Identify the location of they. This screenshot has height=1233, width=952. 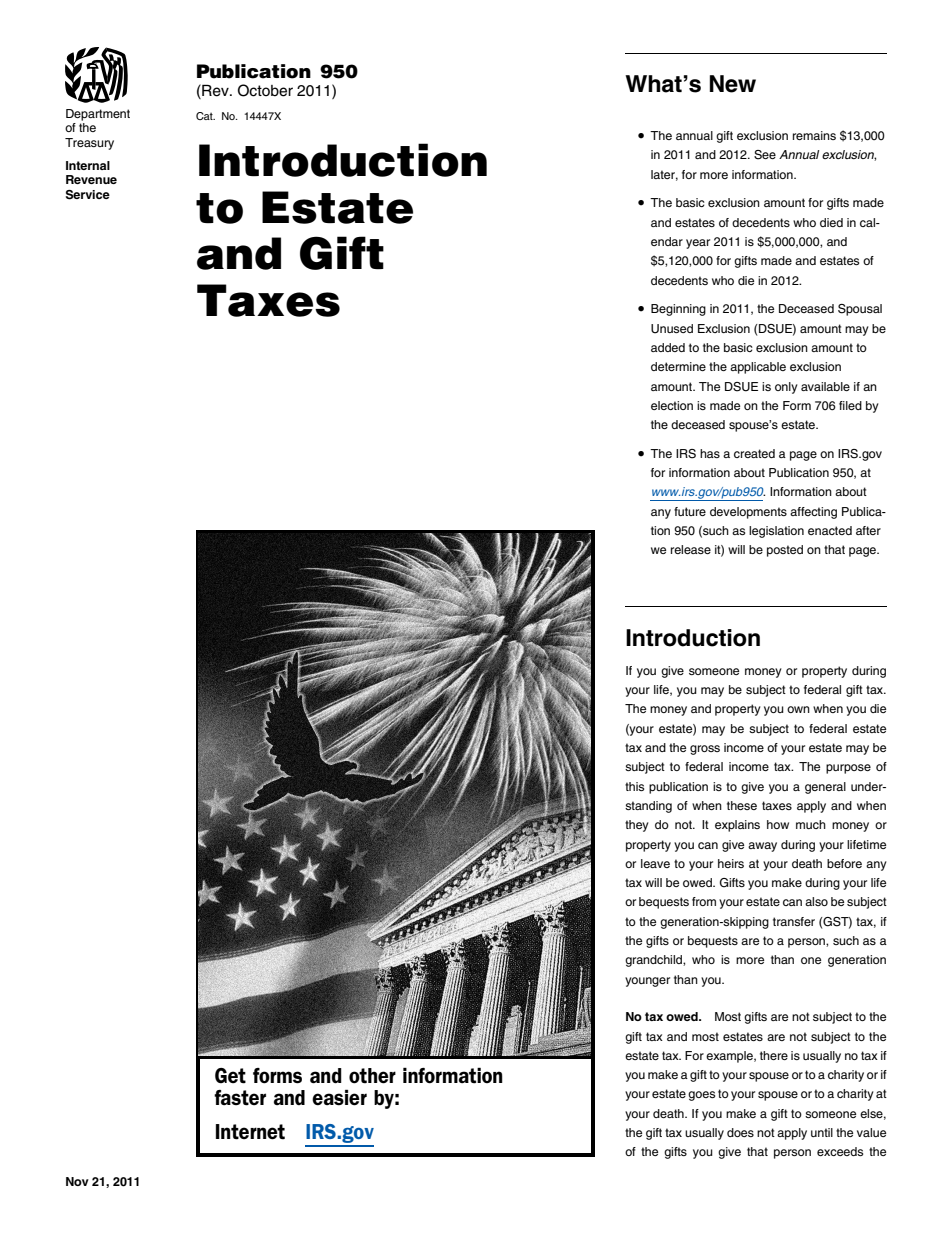
(637, 826).
